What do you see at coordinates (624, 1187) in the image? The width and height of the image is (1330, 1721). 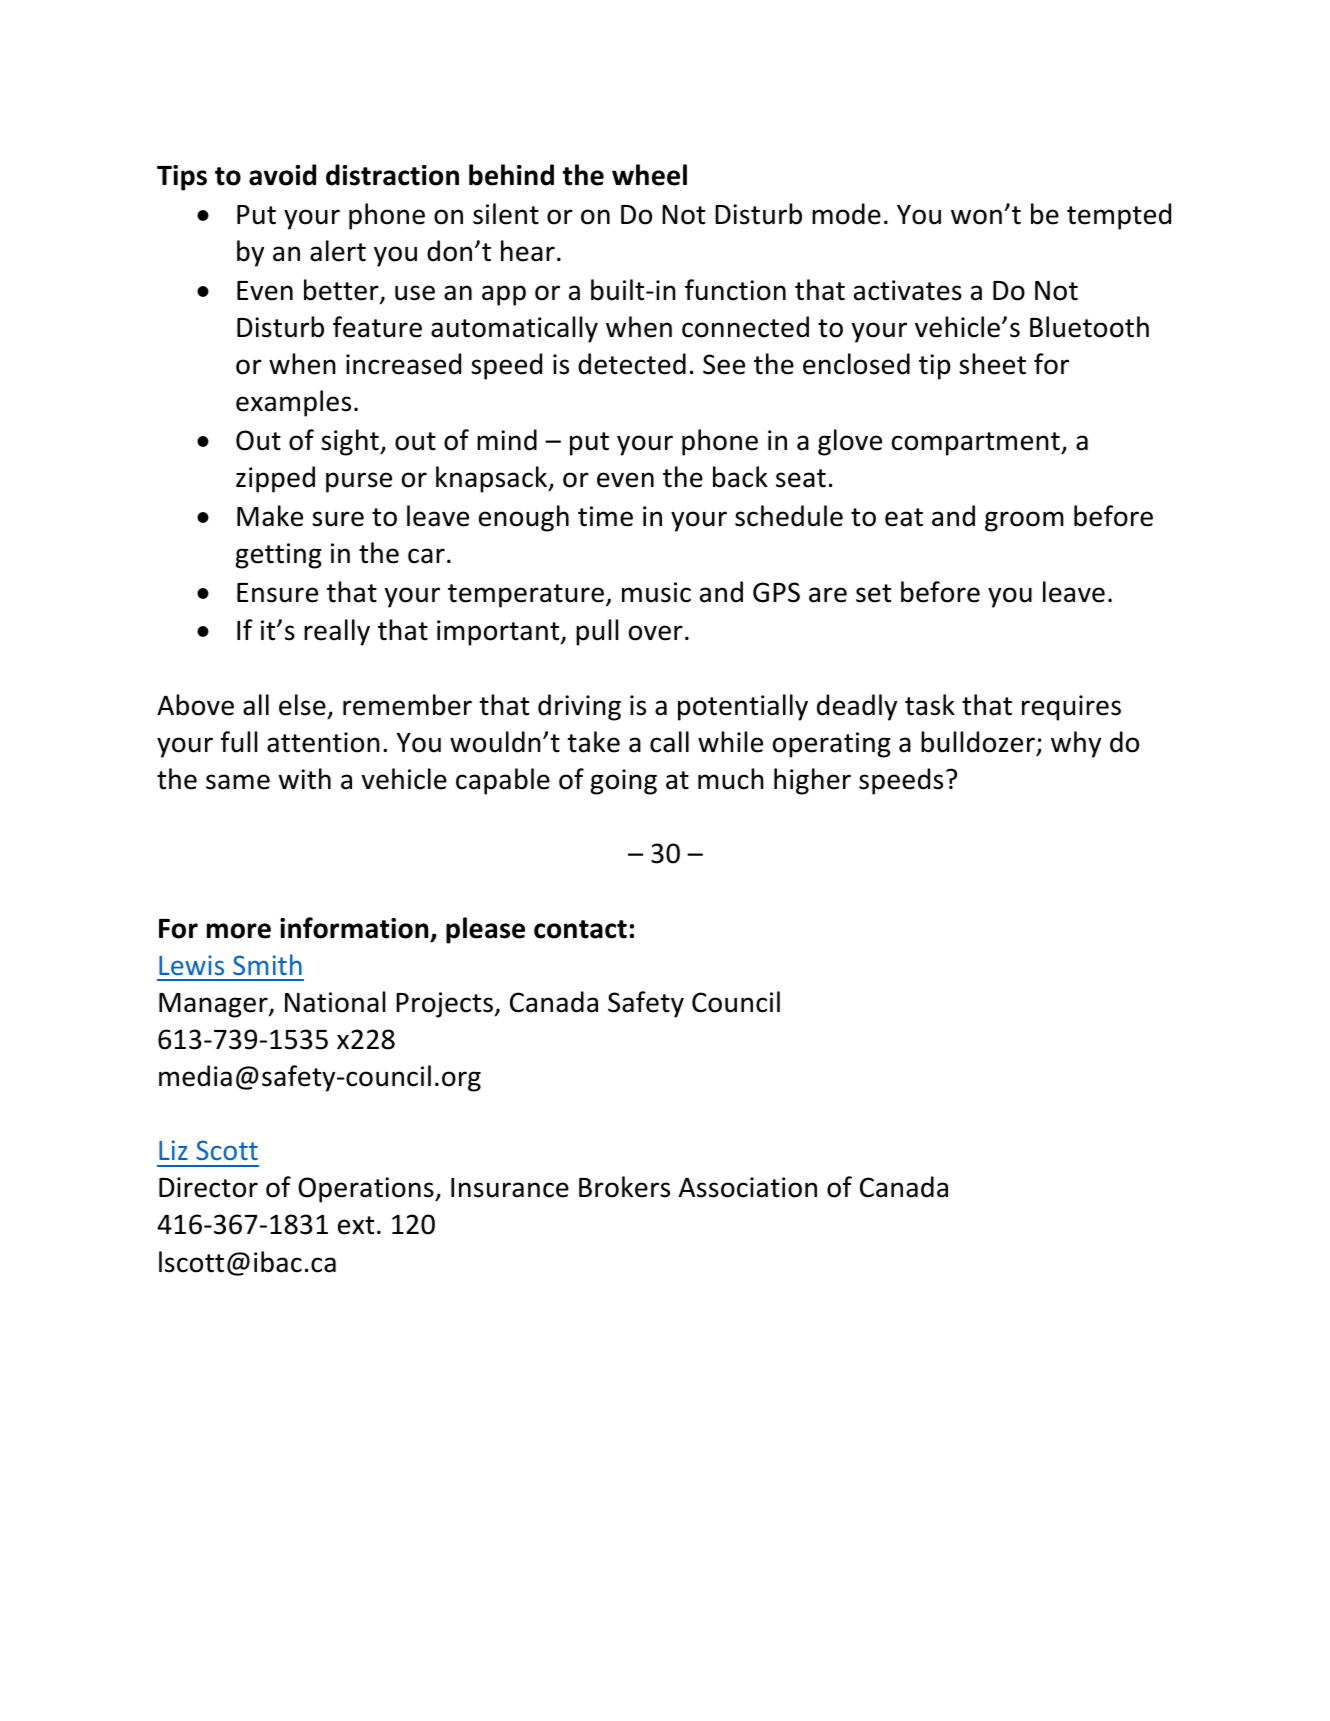 I see `Brokers` at bounding box center [624, 1187].
